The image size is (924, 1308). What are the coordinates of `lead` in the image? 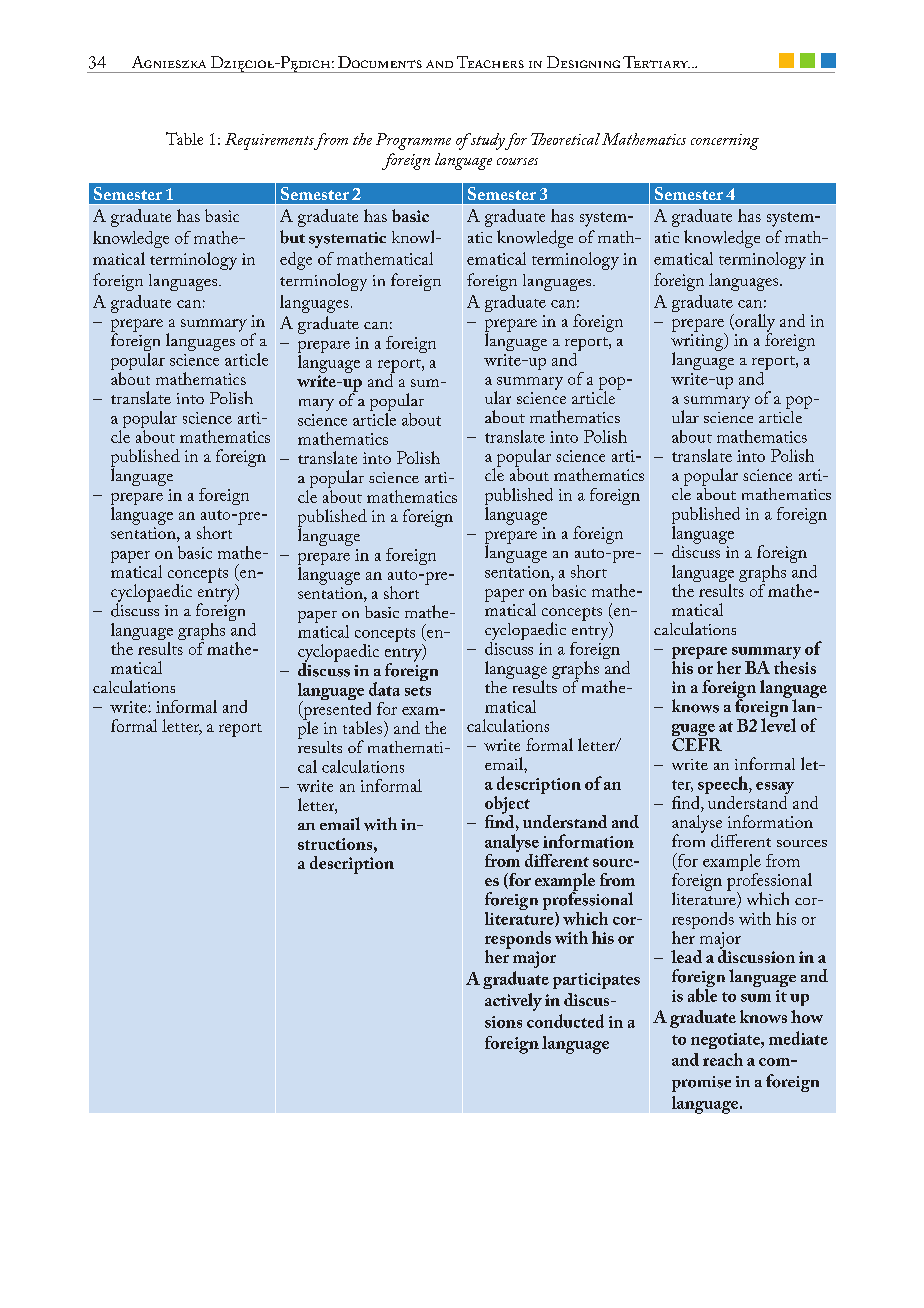 It's located at (686, 956).
